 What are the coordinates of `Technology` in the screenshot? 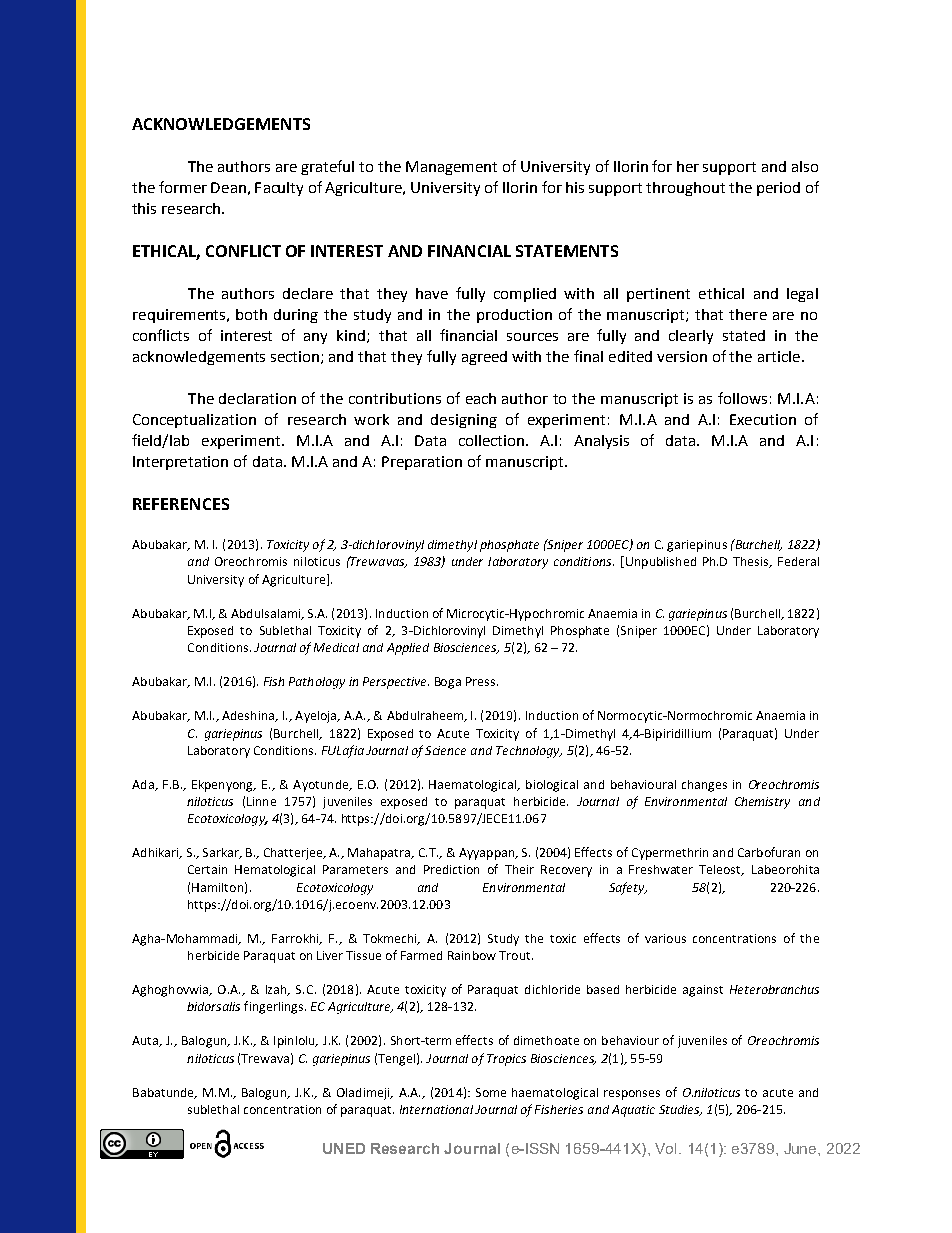 It's located at (529, 752).
